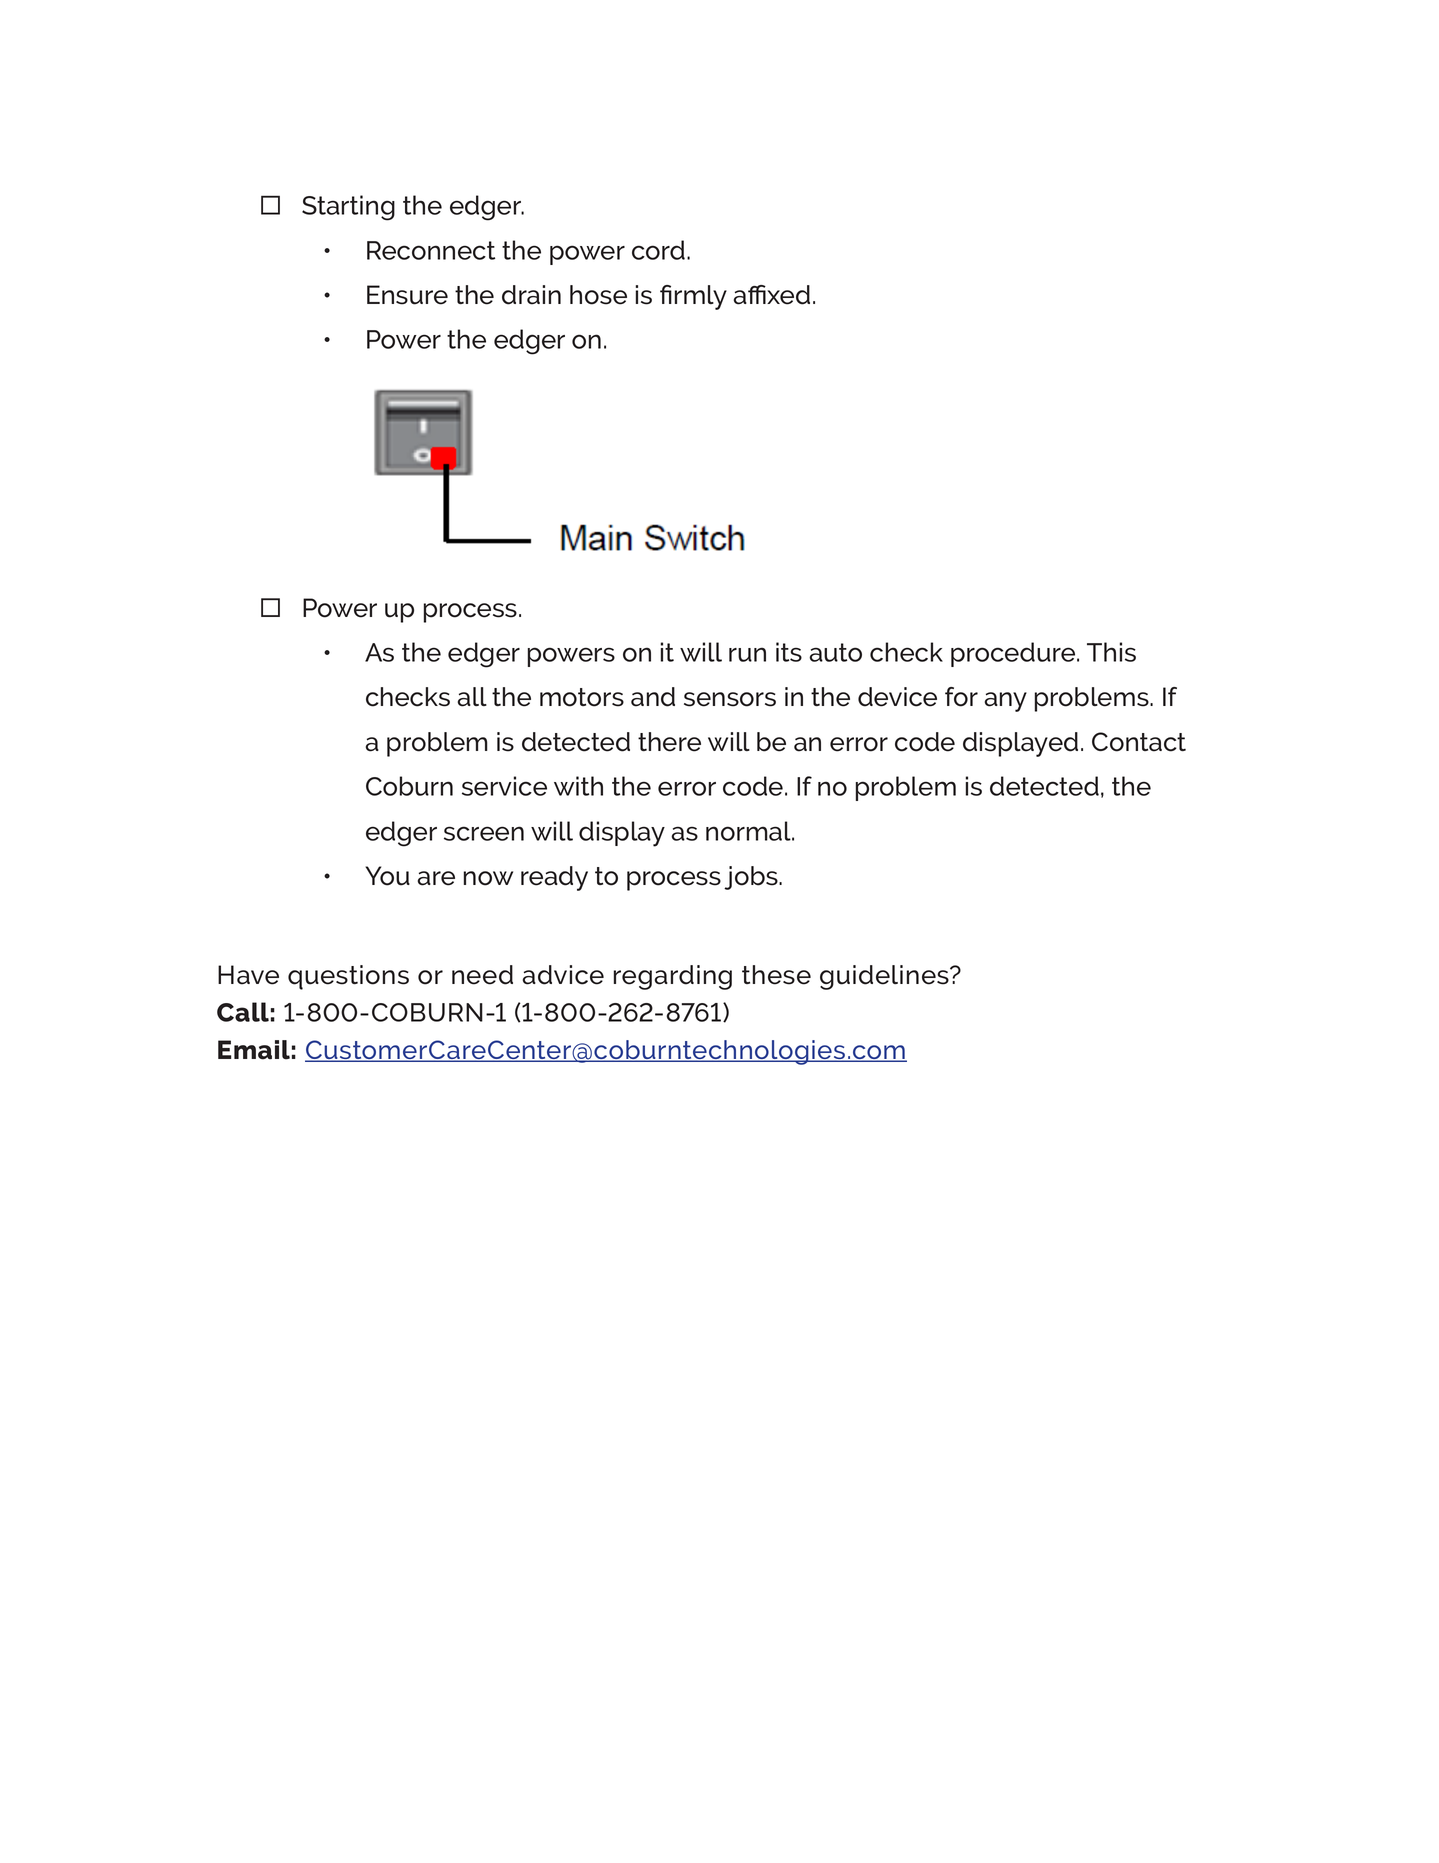 The image size is (1439, 1863). What do you see at coordinates (348, 977) in the document?
I see `questions` at bounding box center [348, 977].
